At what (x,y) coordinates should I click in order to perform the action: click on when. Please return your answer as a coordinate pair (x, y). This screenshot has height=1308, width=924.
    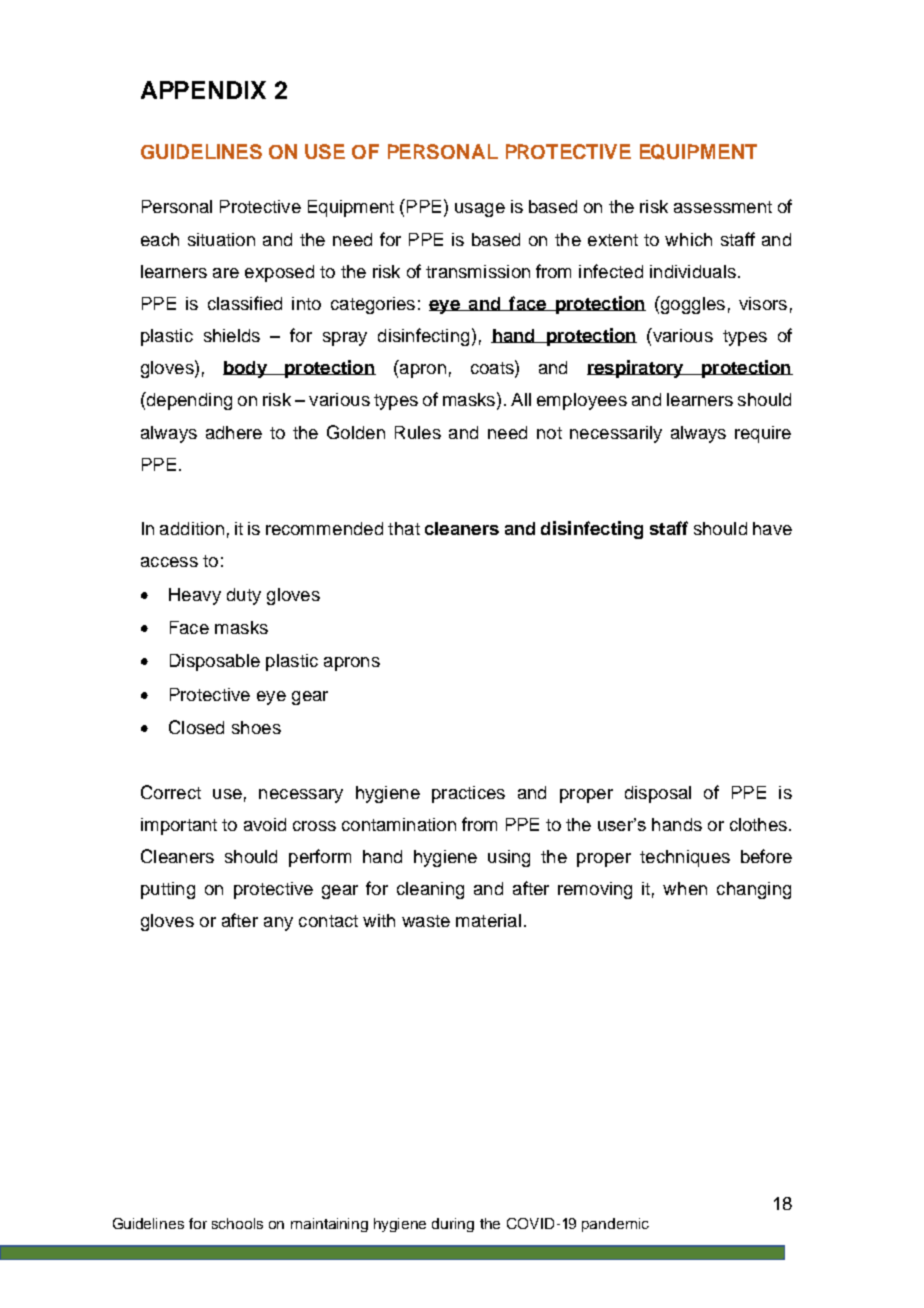
    Looking at the image, I should click on (685, 888).
